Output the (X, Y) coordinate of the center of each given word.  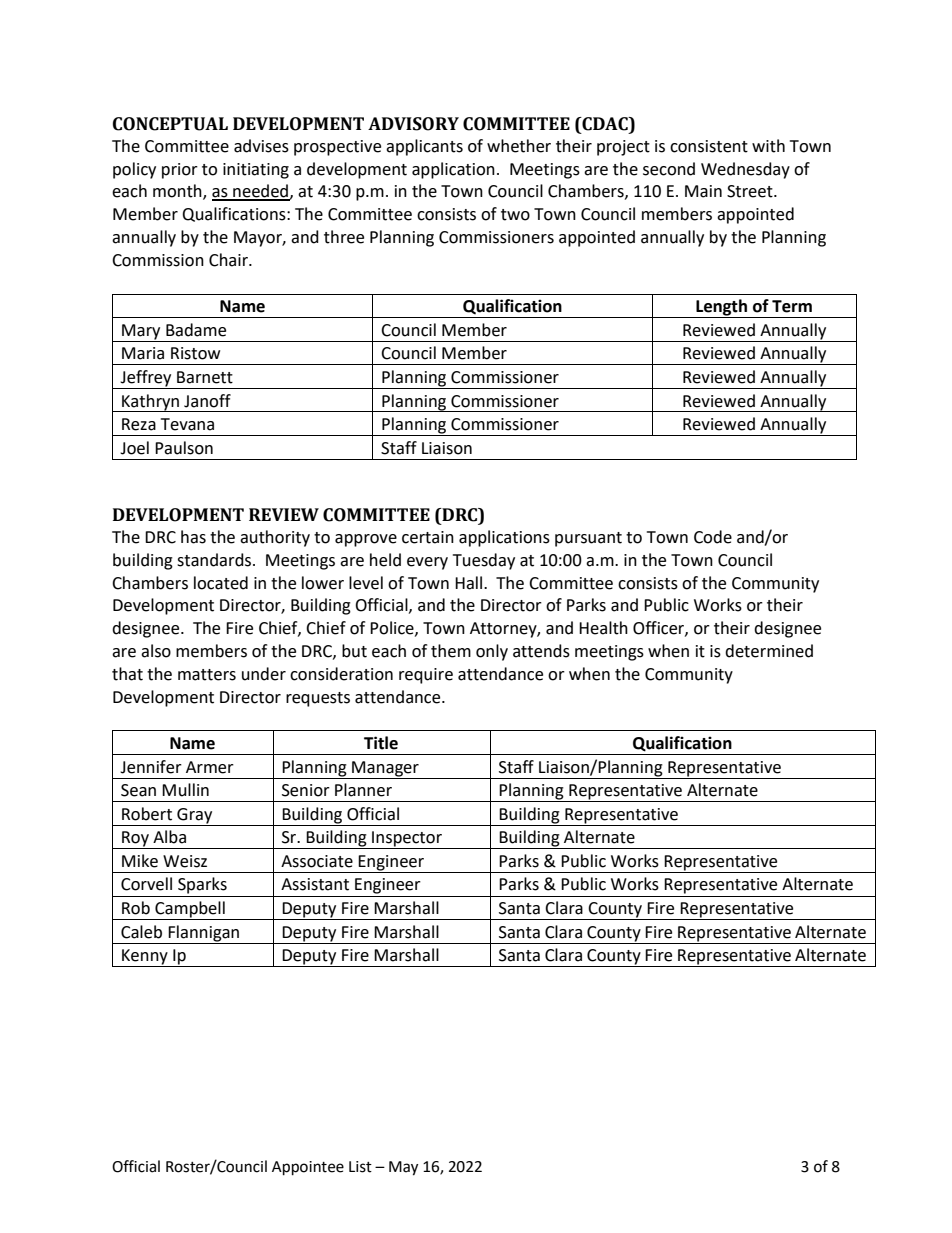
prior (180, 171)
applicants (424, 147)
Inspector (407, 840)
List (360, 1167)
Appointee (308, 1168)
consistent (709, 146)
